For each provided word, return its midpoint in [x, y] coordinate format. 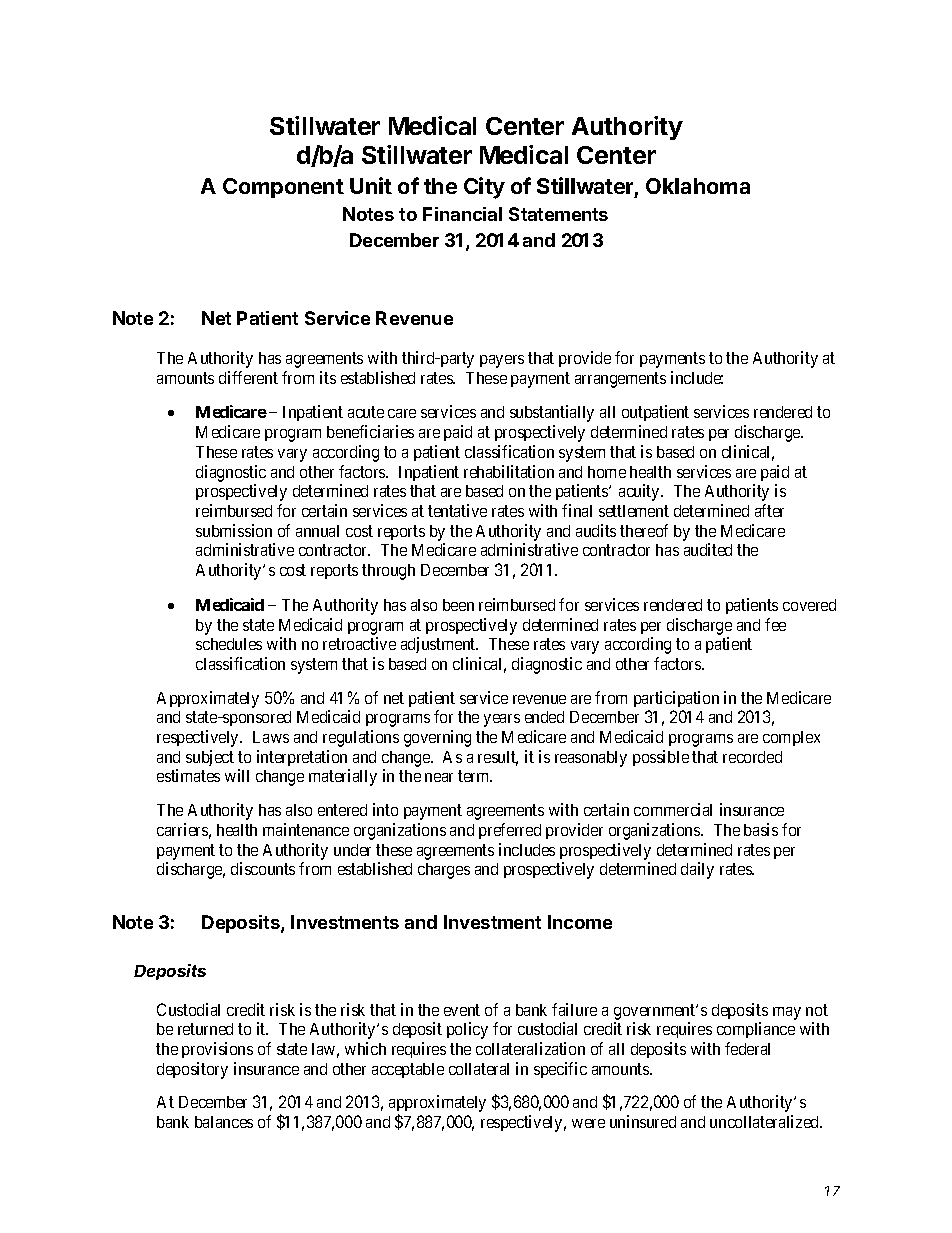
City [484, 188]
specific [560, 1070]
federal [747, 1048]
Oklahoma [698, 186]
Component [283, 188]
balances [224, 1122]
